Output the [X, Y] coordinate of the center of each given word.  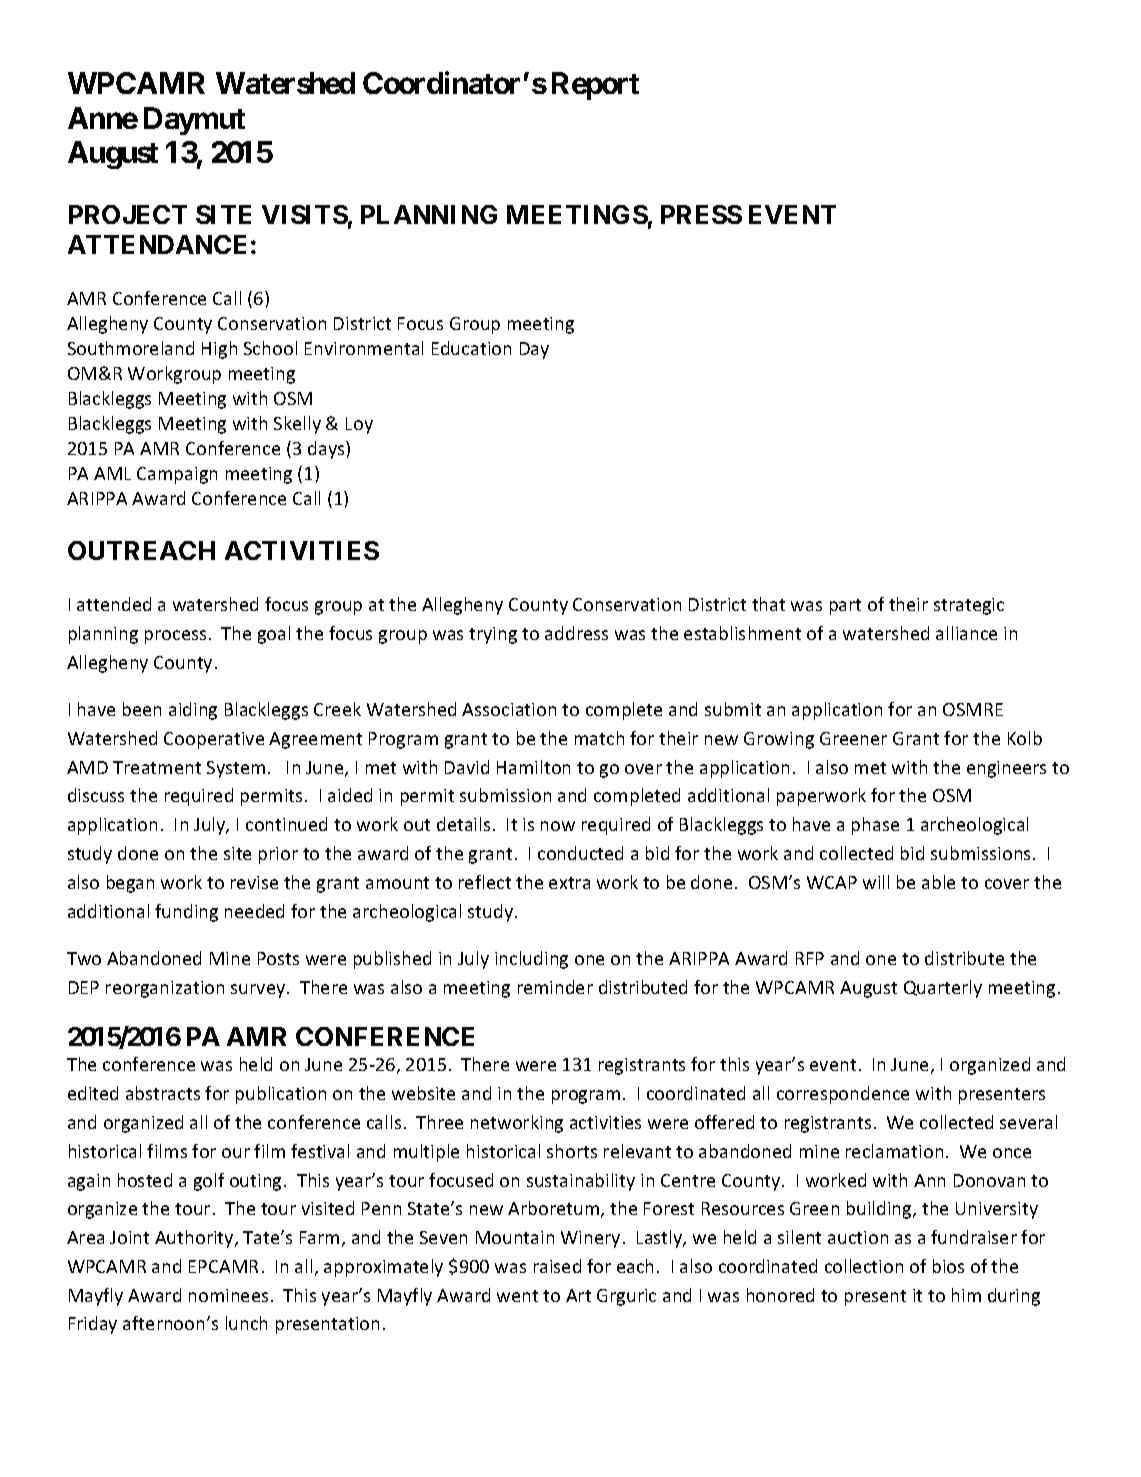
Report [595, 86]
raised [557, 1266]
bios [948, 1266]
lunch [246, 1323]
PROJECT [128, 214]
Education [471, 348]
